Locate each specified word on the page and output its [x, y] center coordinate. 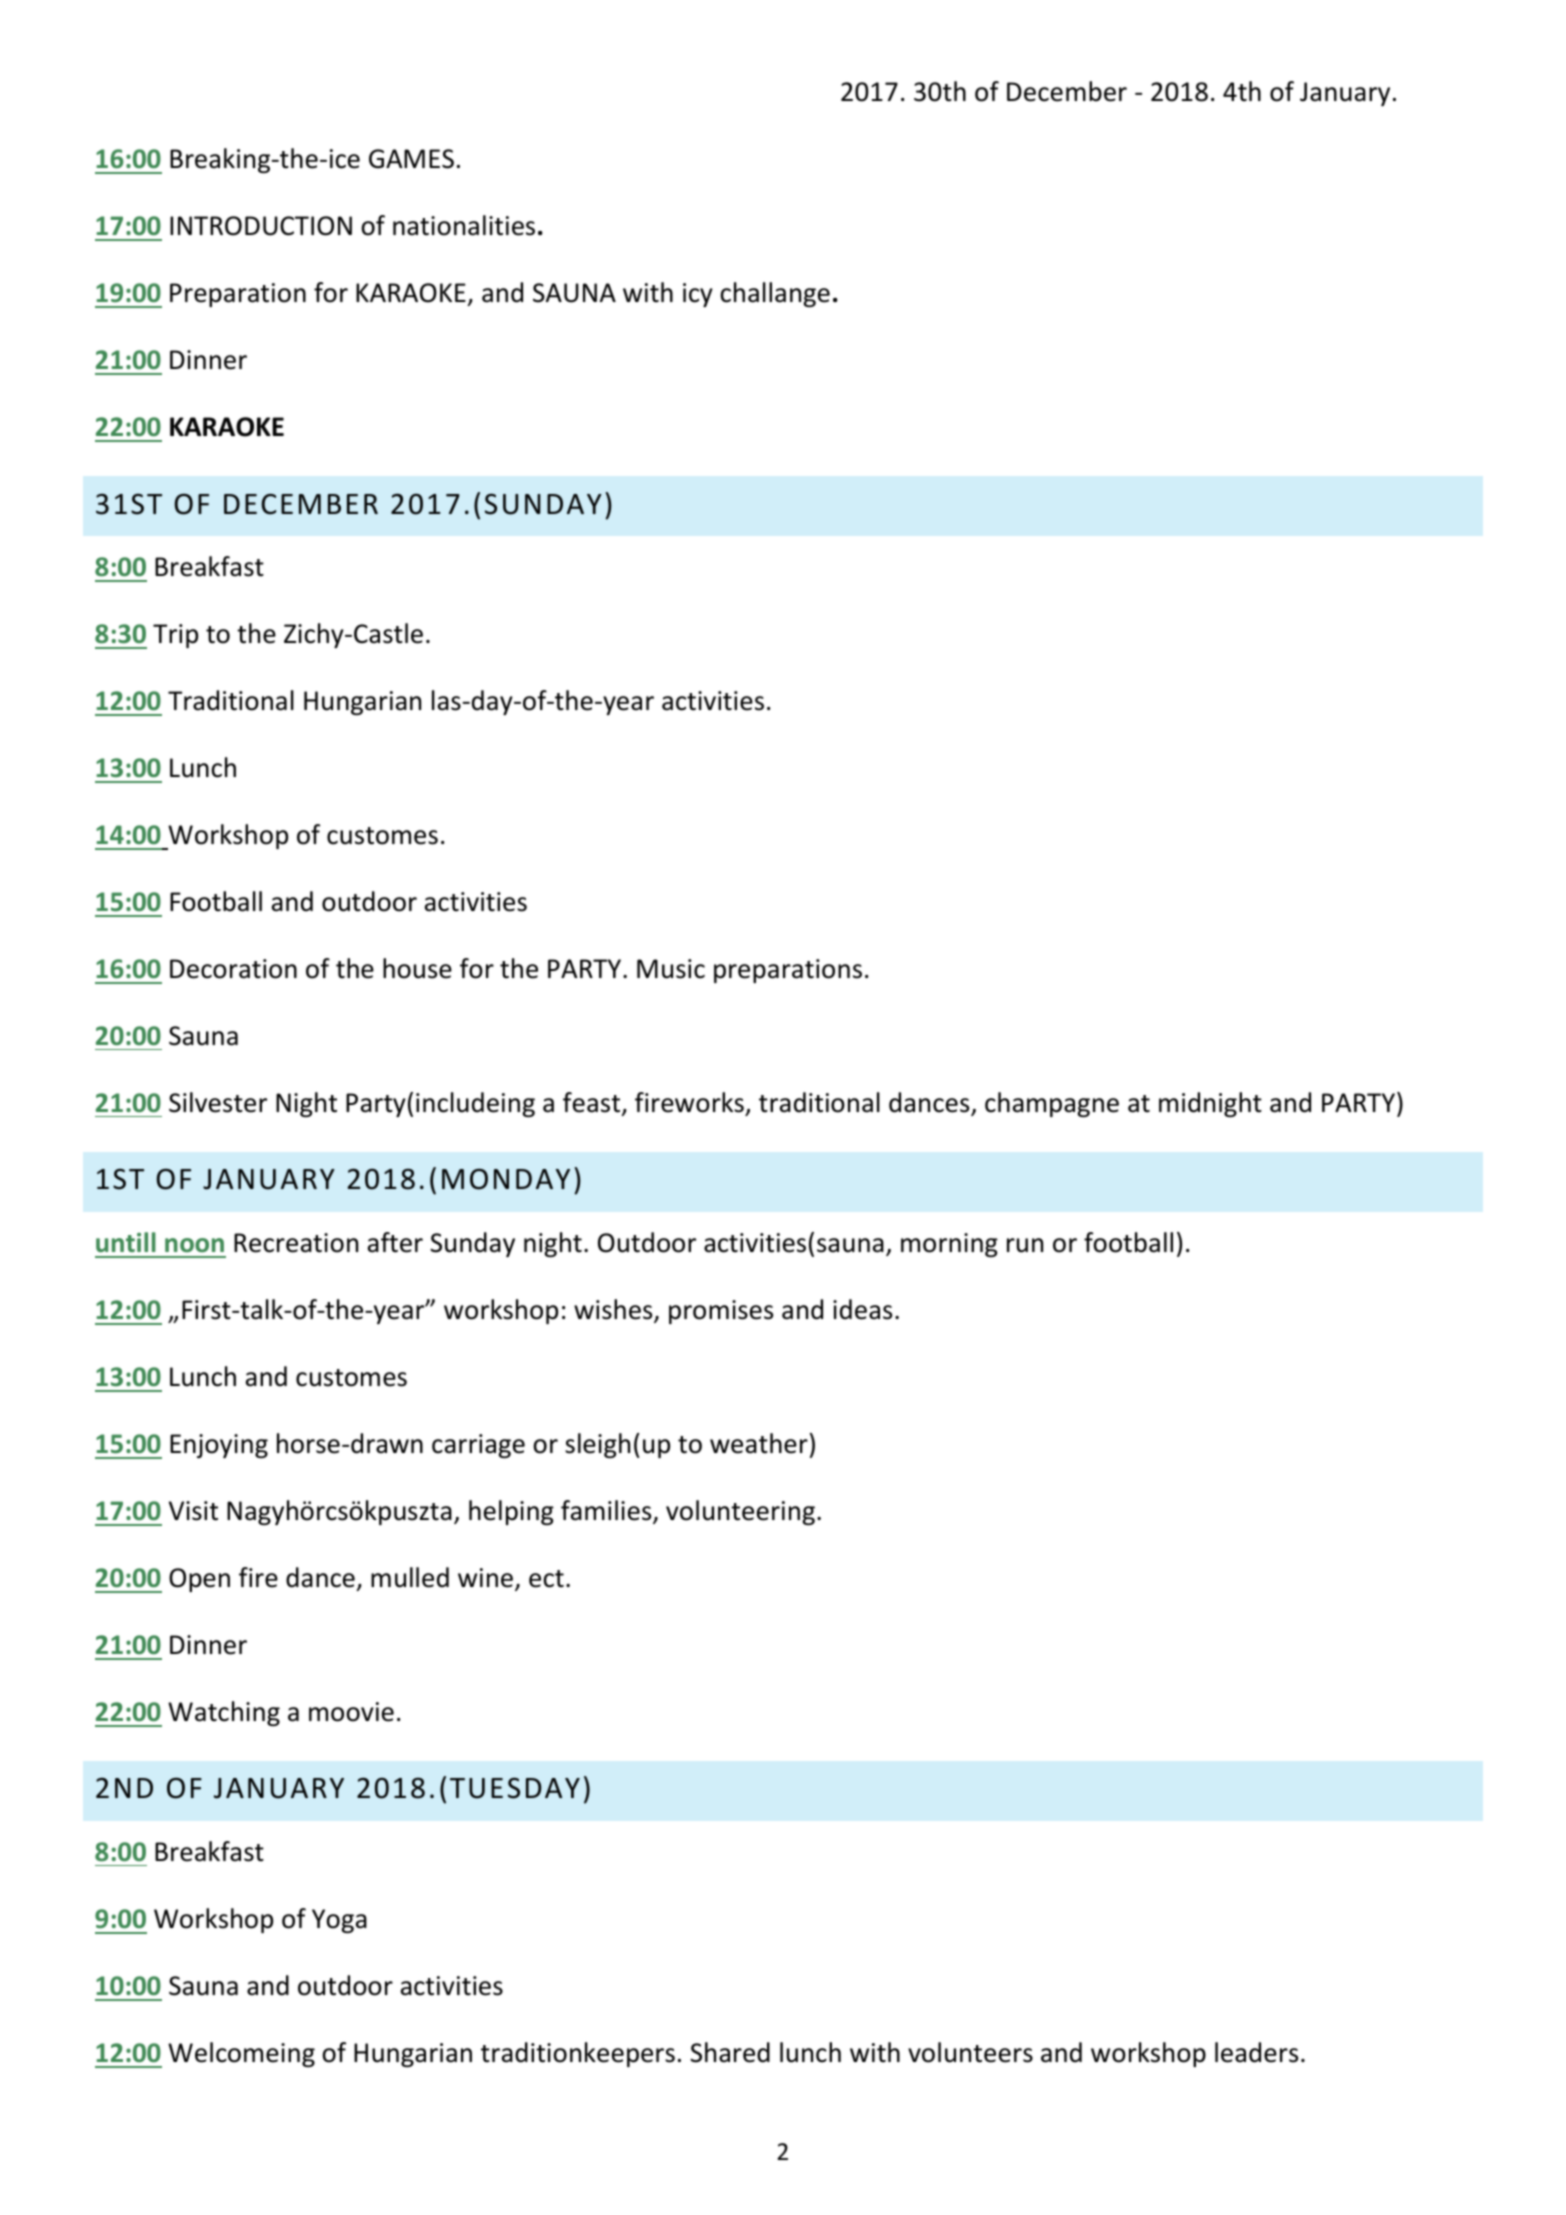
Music [671, 969]
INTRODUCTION [261, 226]
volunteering [740, 1512]
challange [775, 294]
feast [593, 1103]
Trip [175, 636]
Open [199, 1580]
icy [698, 295]
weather [759, 1443]
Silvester [218, 1102]
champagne [1052, 1104]
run [1025, 1245]
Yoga [339, 1921]
